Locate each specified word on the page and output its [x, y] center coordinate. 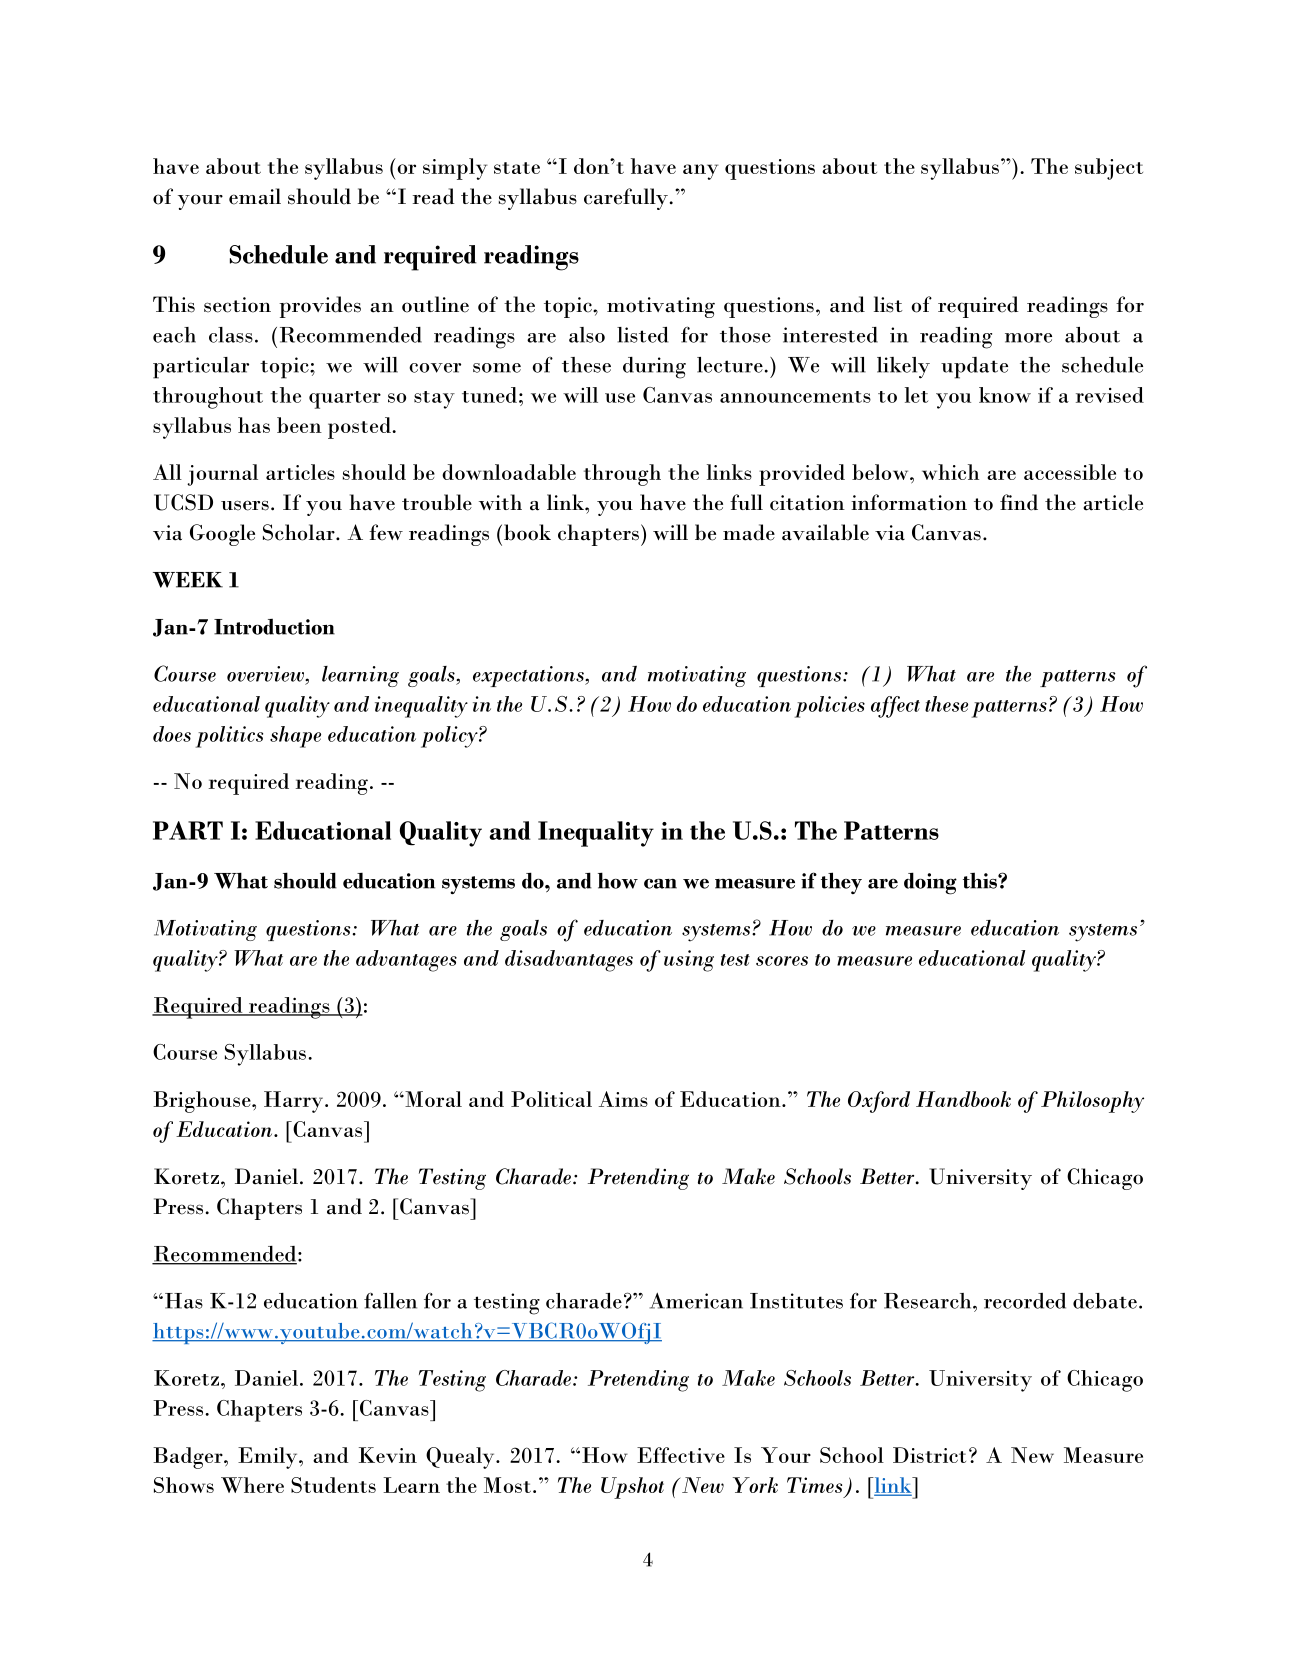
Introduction [274, 627]
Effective [681, 1455]
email [255, 196]
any [701, 172]
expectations [529, 676]
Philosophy [1092, 1102]
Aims [623, 1099]
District [929, 1455]
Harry [295, 1102]
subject [1109, 169]
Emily [269, 1458]
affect [895, 707]
